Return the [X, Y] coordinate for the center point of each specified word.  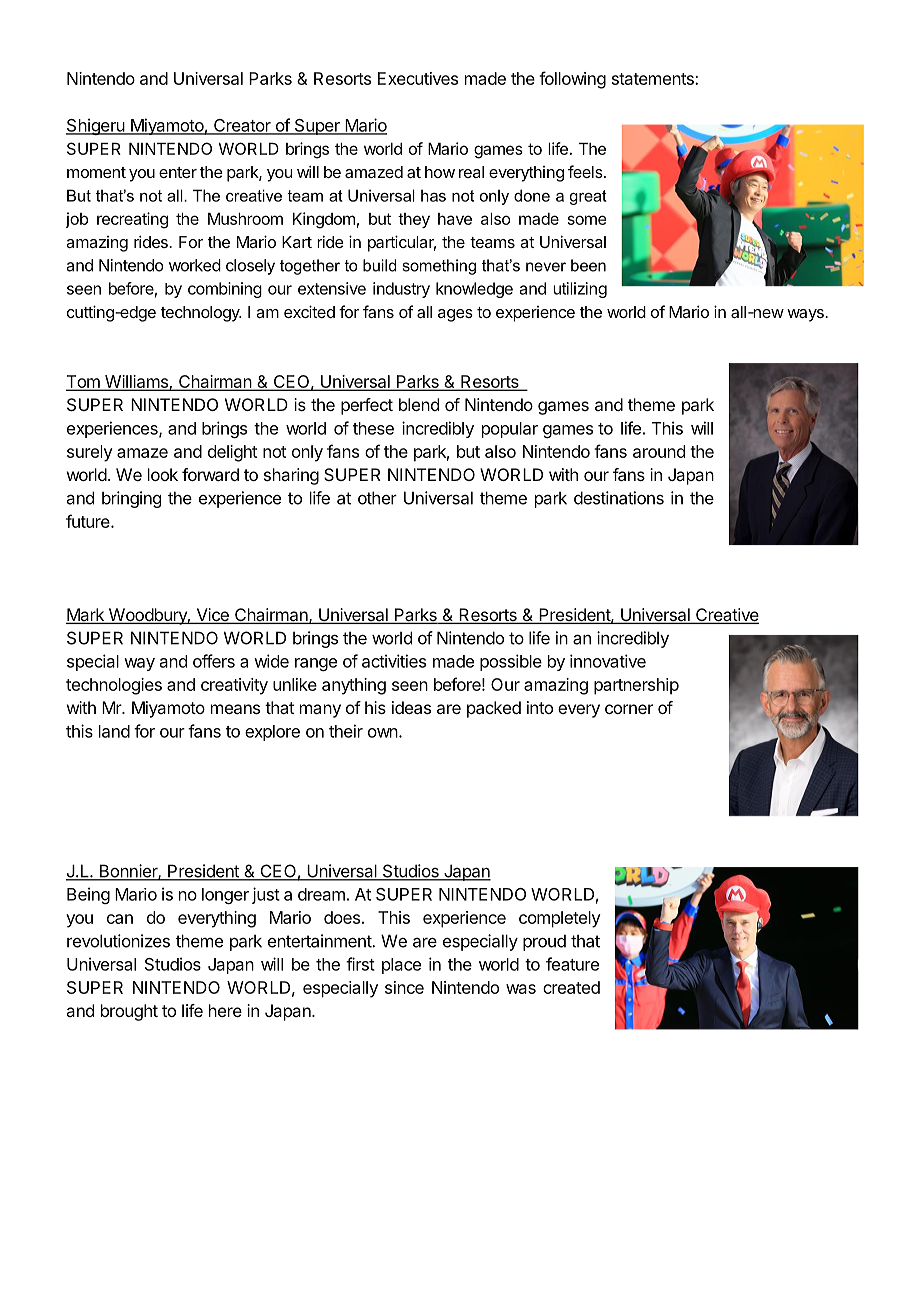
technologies [114, 686]
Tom [84, 382]
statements [654, 79]
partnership [636, 686]
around [659, 451]
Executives [418, 78]
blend [419, 404]
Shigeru [96, 126]
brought [129, 1012]
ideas [411, 707]
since [404, 987]
